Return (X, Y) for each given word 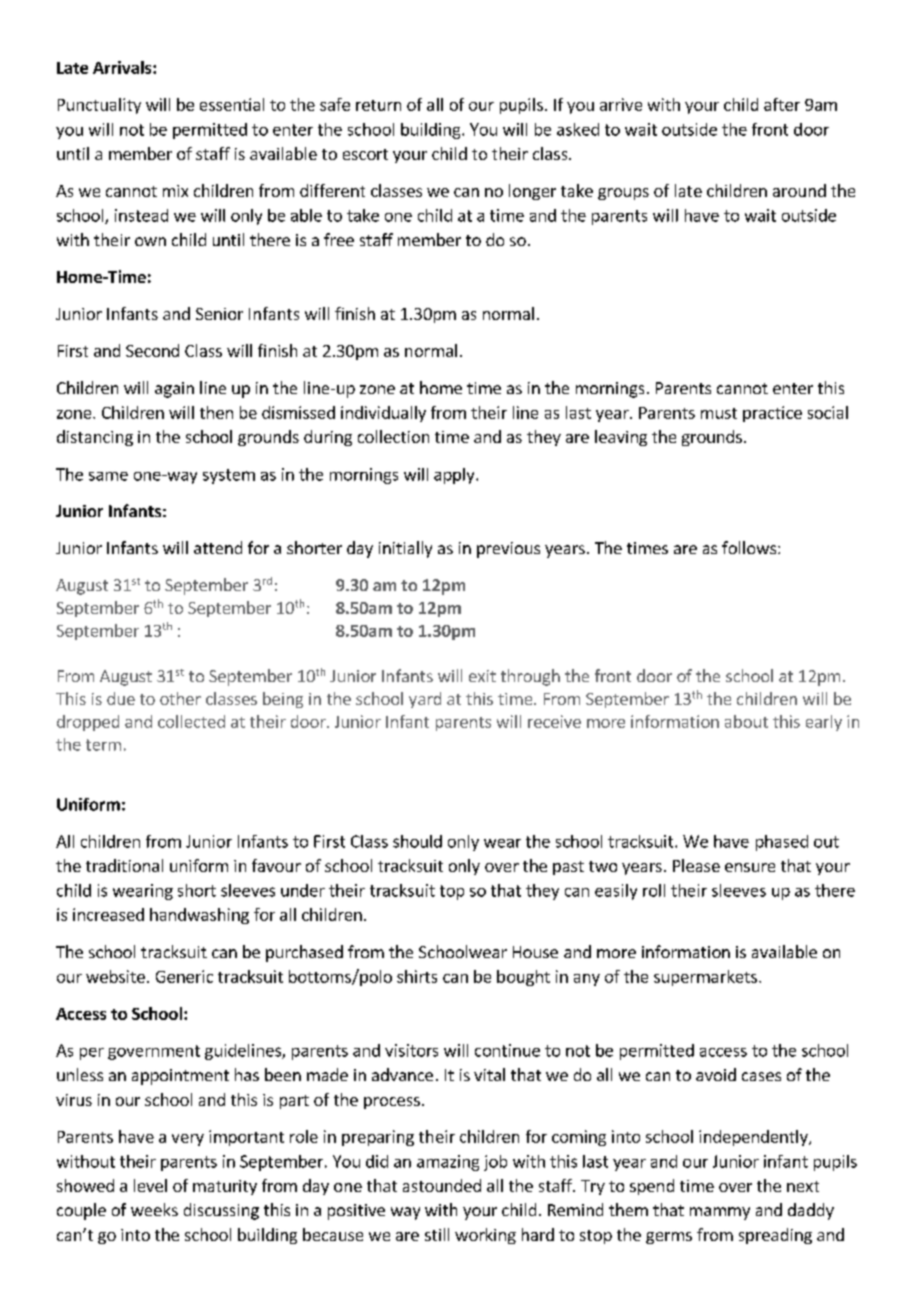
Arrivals (123, 67)
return (378, 105)
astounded (442, 1185)
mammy (720, 1213)
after (782, 104)
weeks (154, 1209)
